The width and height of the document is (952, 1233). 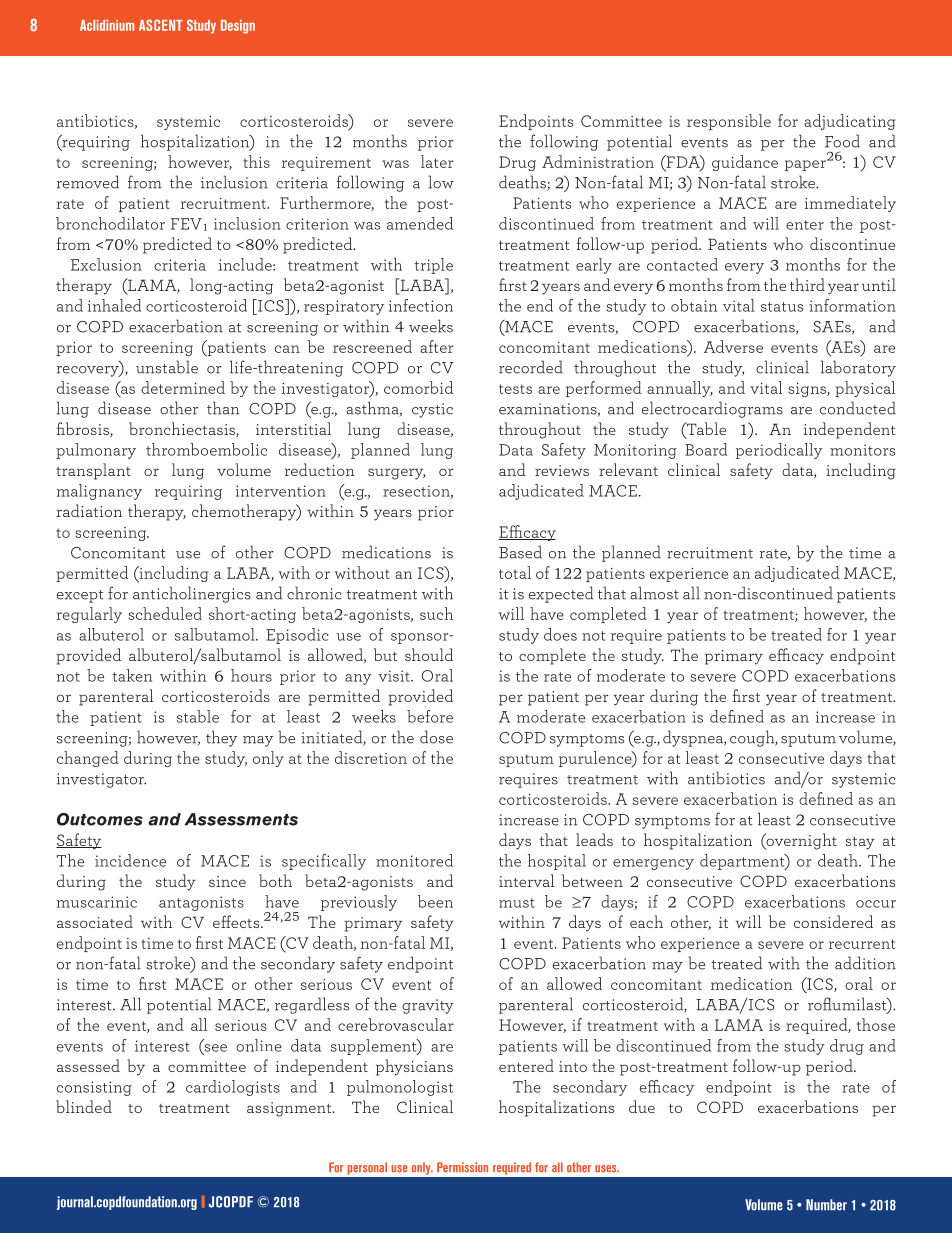 What do you see at coordinates (729, 122) in the document?
I see `responsible` at bounding box center [729, 122].
